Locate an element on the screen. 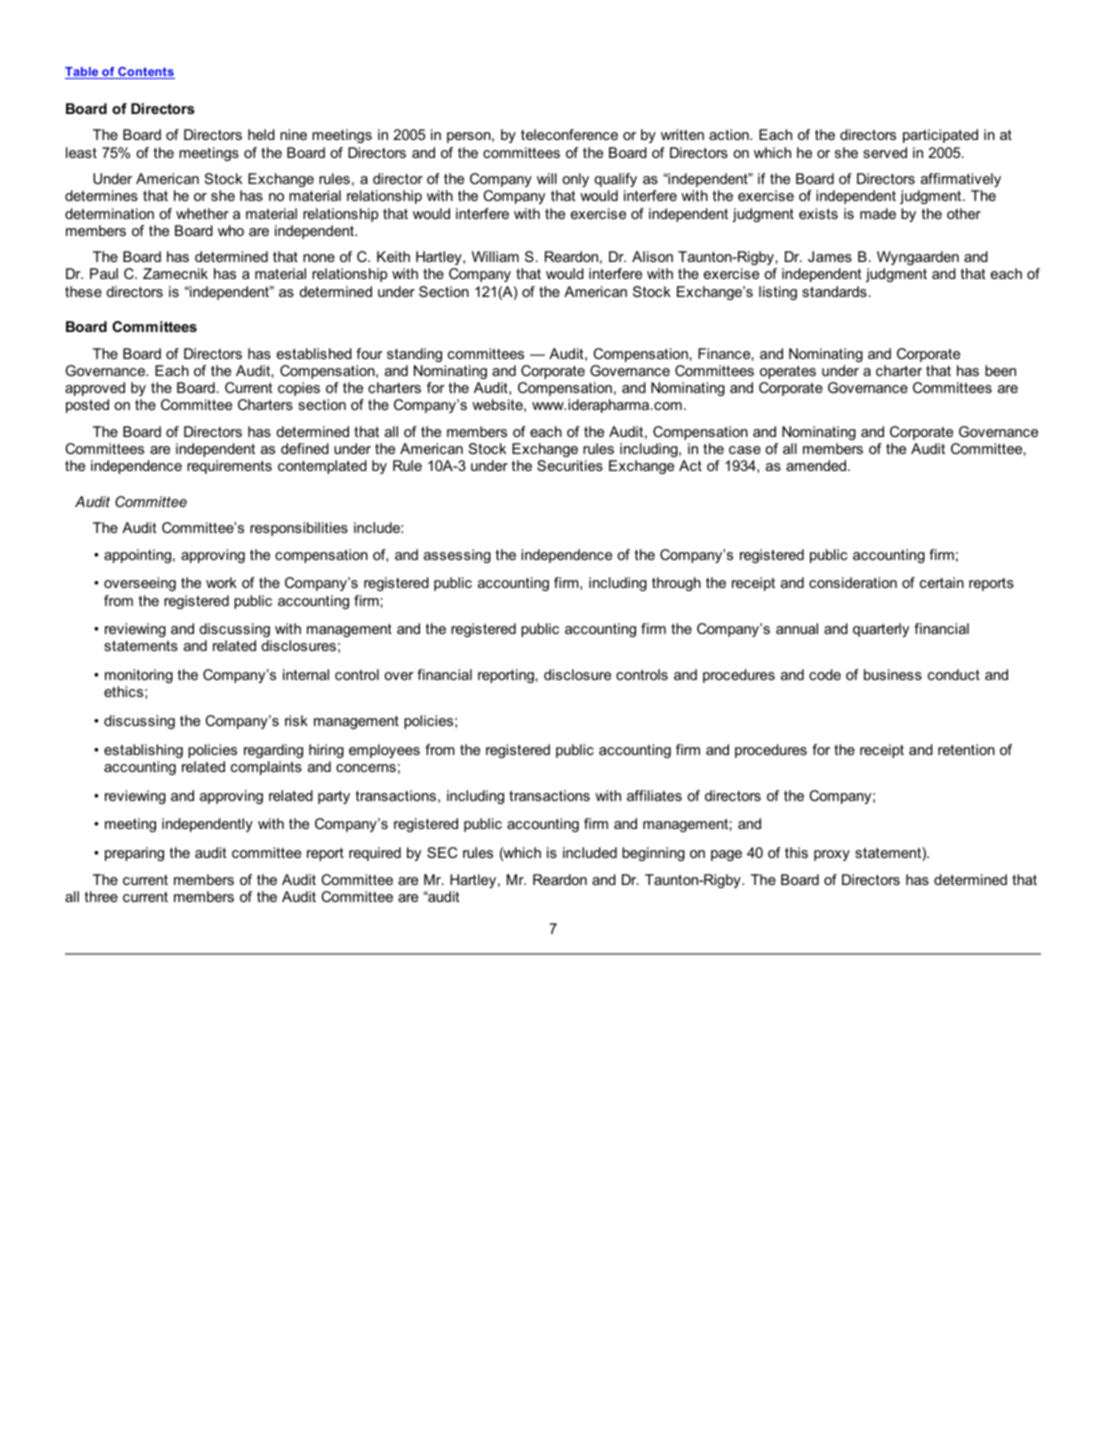 This screenshot has height=1433, width=1107. proxy is located at coordinates (832, 855).
